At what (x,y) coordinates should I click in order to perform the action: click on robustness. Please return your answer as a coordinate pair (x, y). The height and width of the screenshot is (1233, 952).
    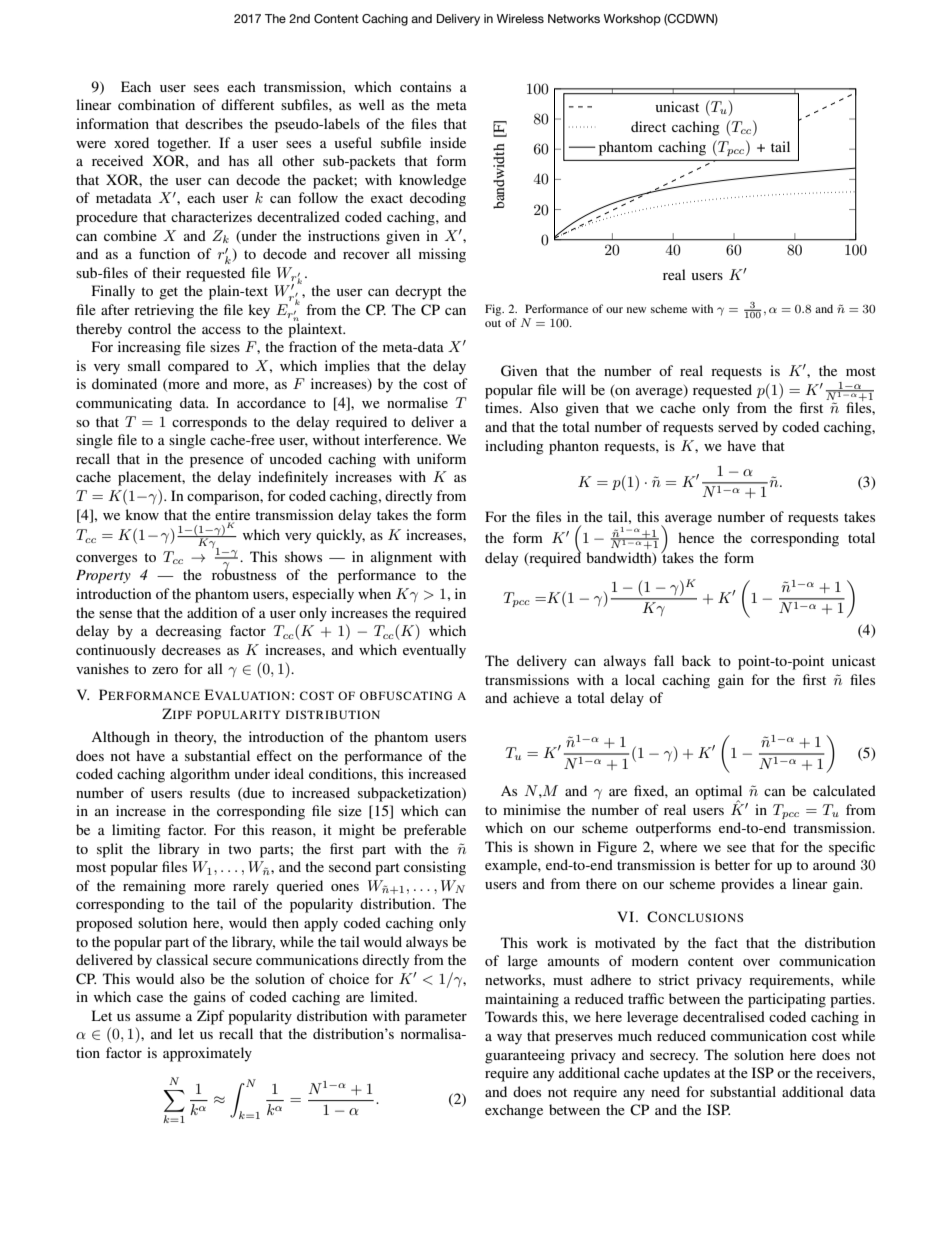
    Looking at the image, I should click on (244, 573).
